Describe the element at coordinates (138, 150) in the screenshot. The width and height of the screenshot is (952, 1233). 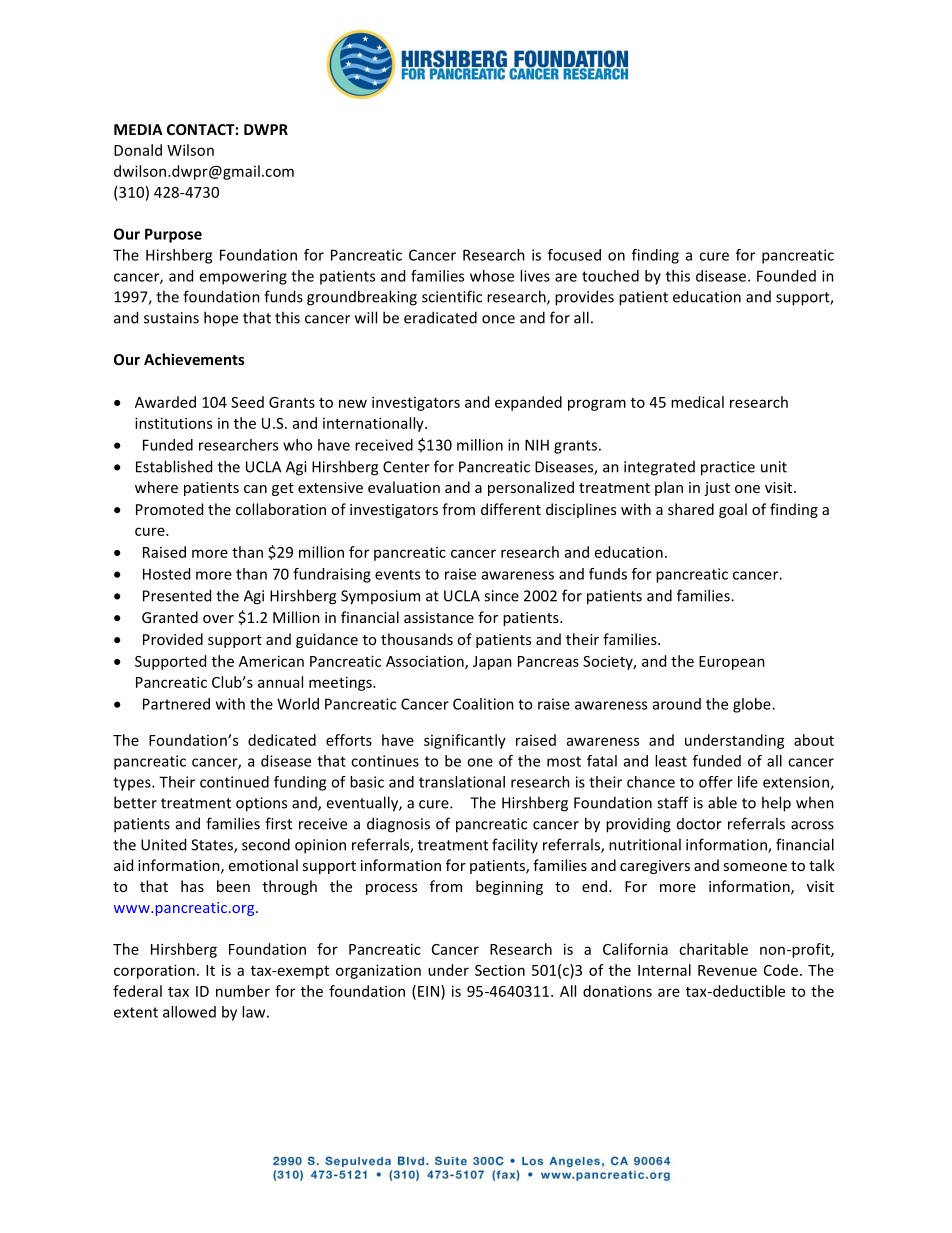
I see `Donald` at that location.
